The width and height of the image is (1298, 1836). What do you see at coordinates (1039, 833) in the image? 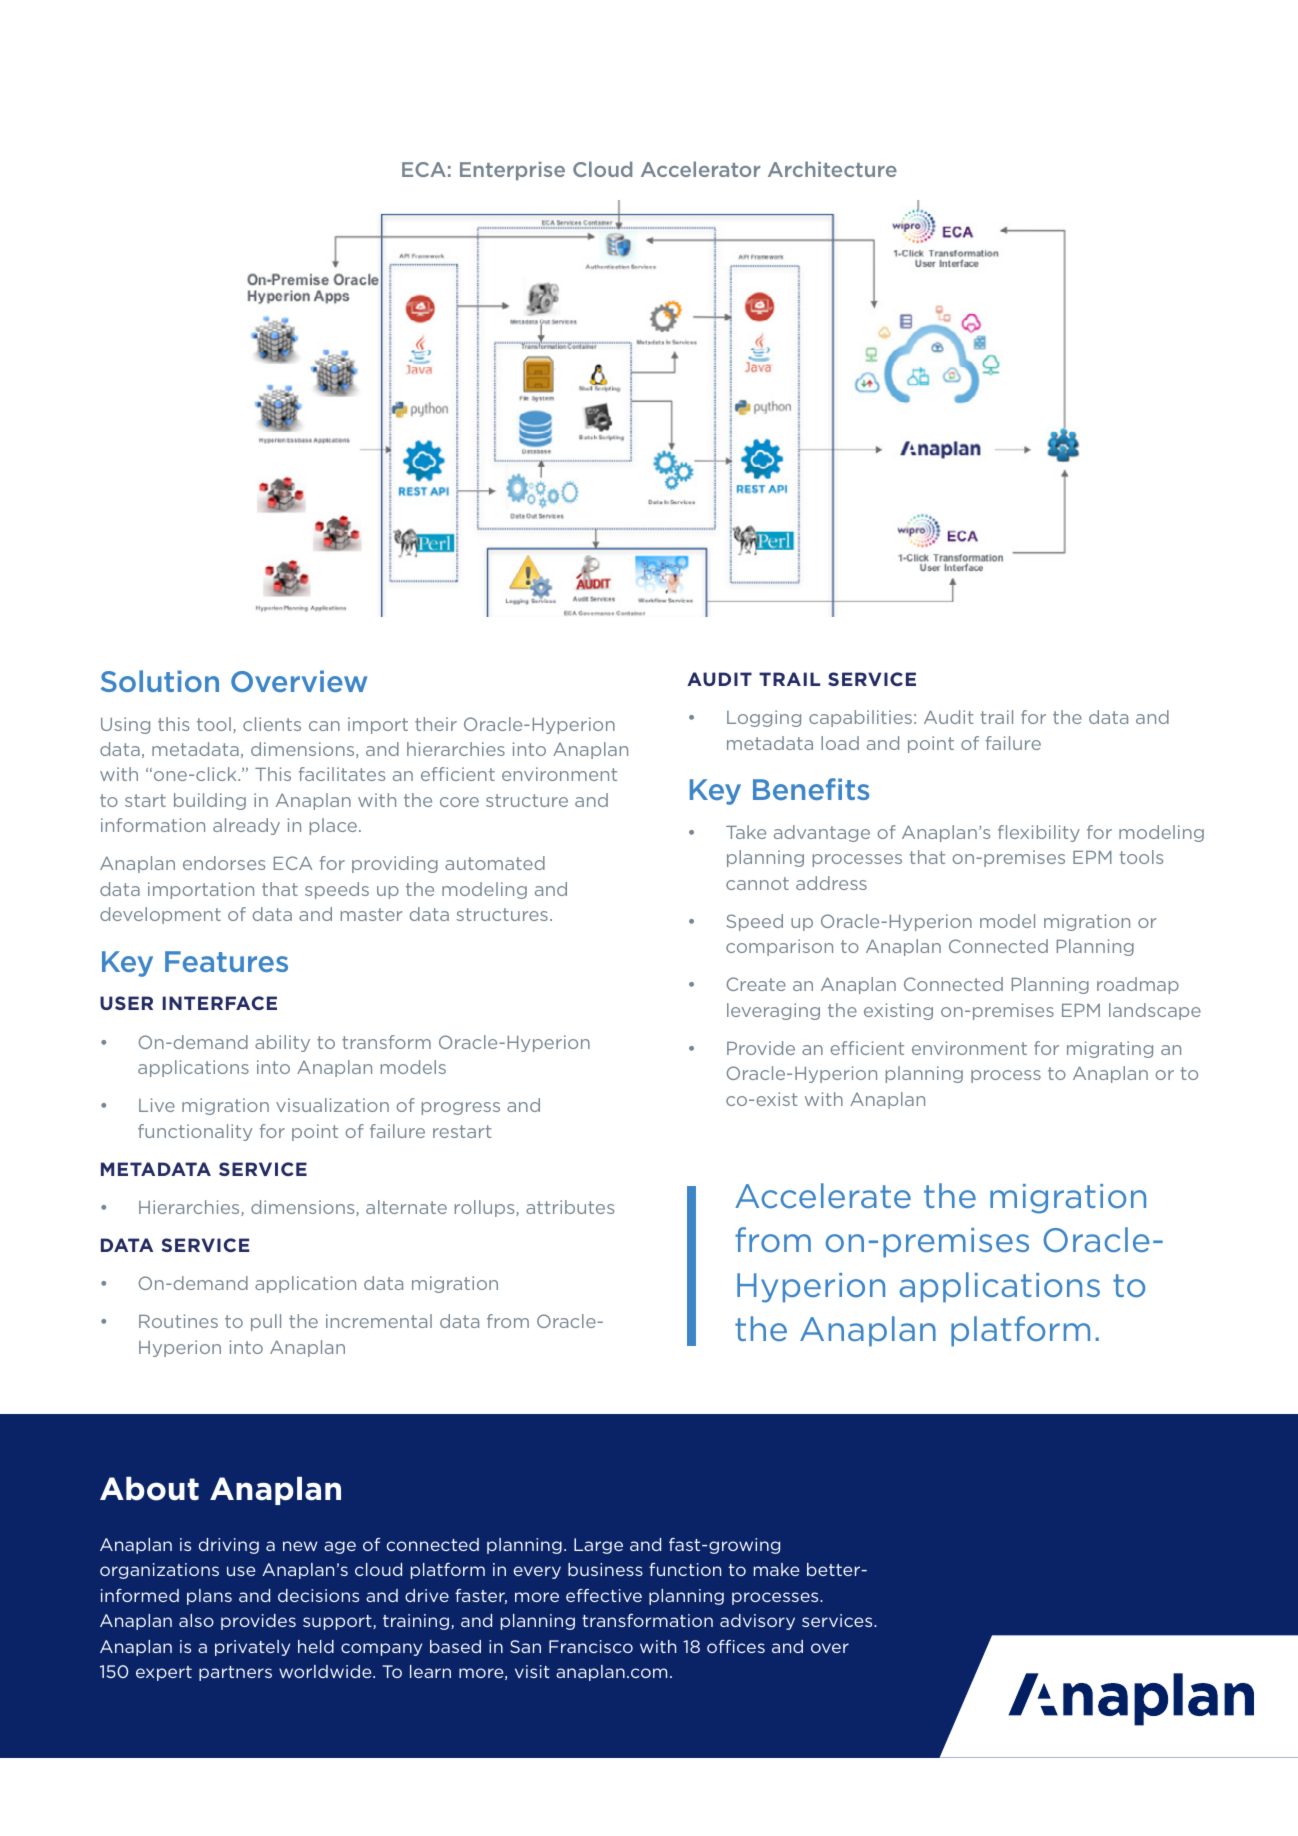
I see `flexibility` at bounding box center [1039, 833].
